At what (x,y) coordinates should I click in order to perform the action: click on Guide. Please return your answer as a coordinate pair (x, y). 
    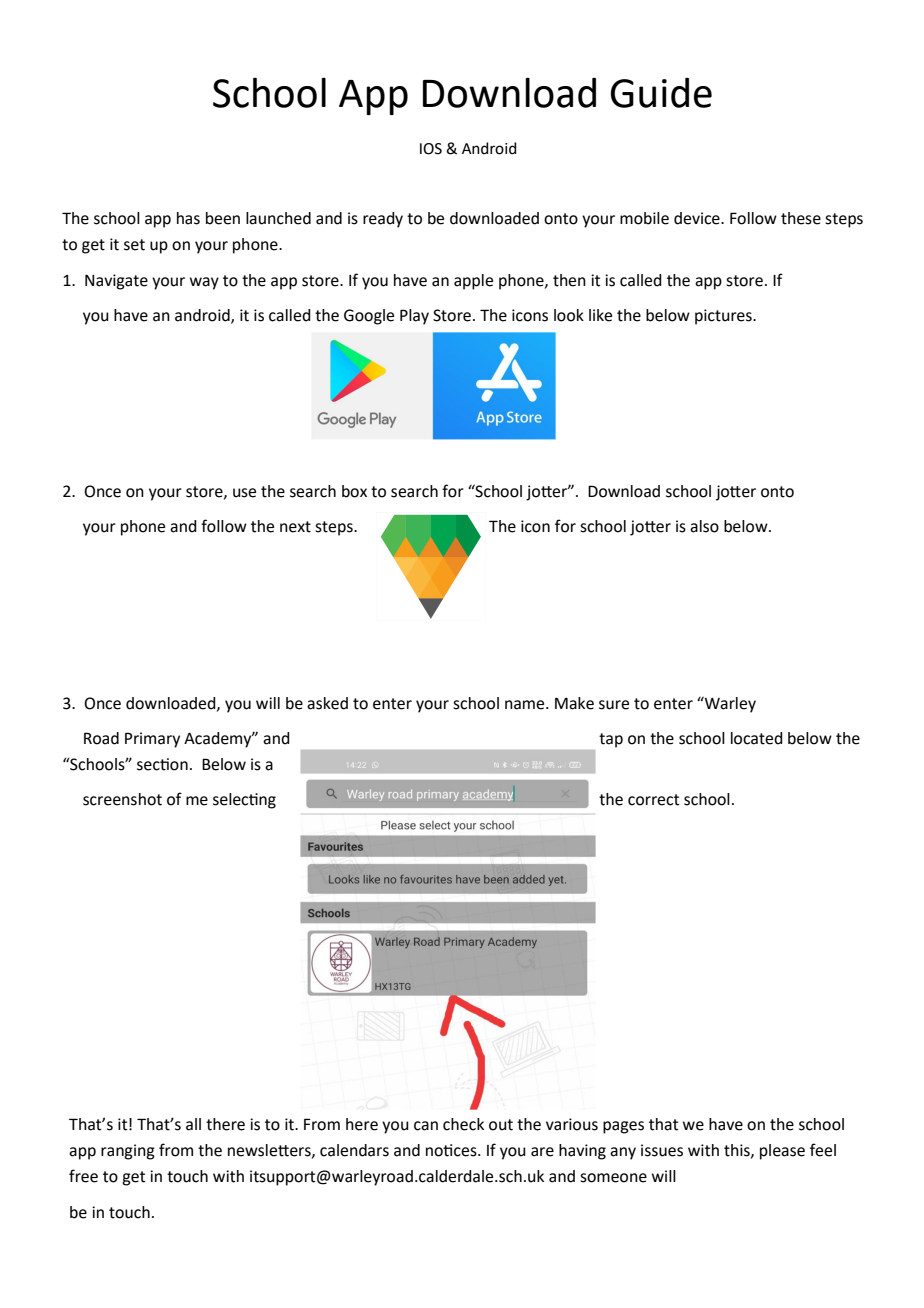
    Looking at the image, I should click on (661, 93).
